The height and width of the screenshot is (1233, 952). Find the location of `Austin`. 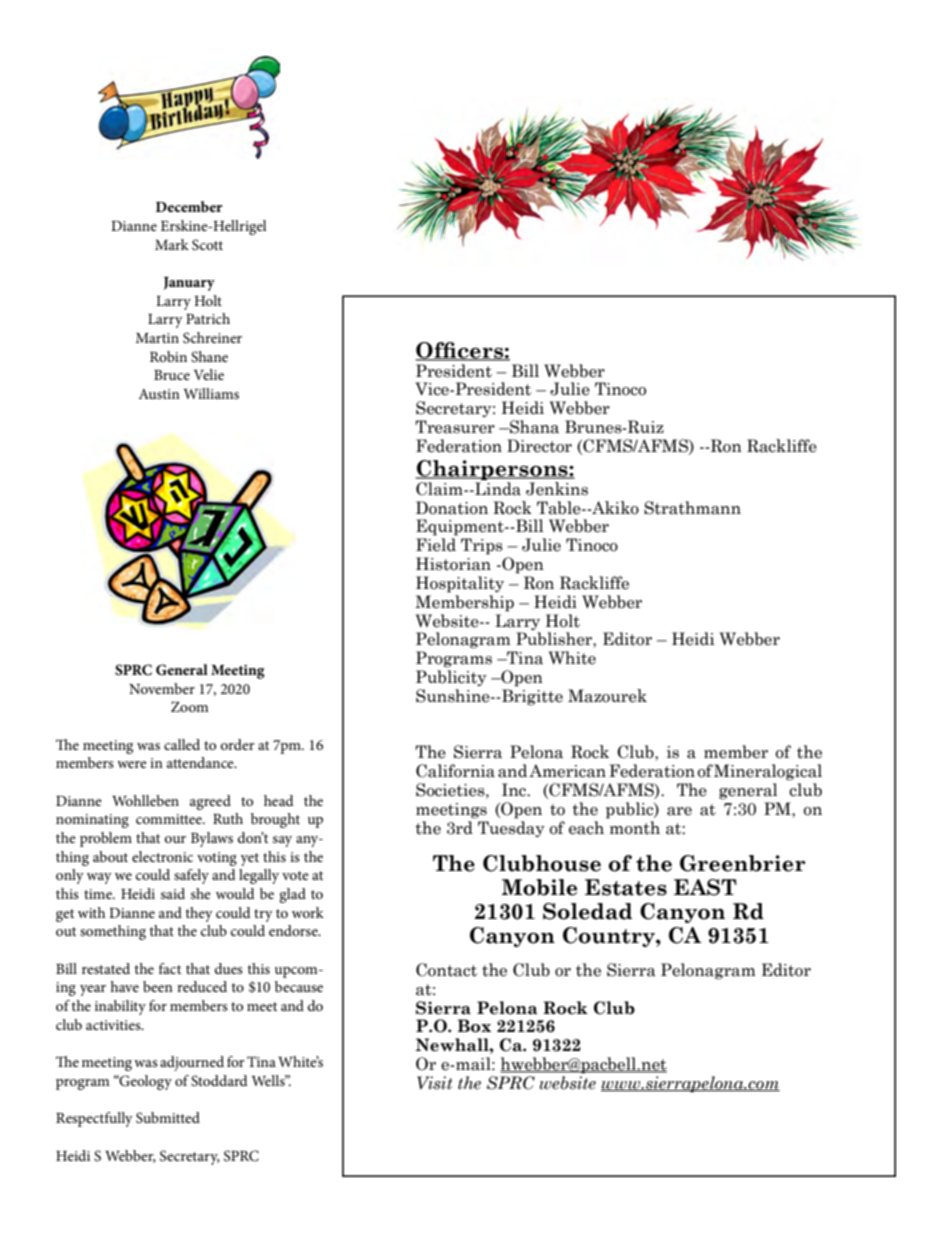

Austin is located at coordinates (159, 394).
